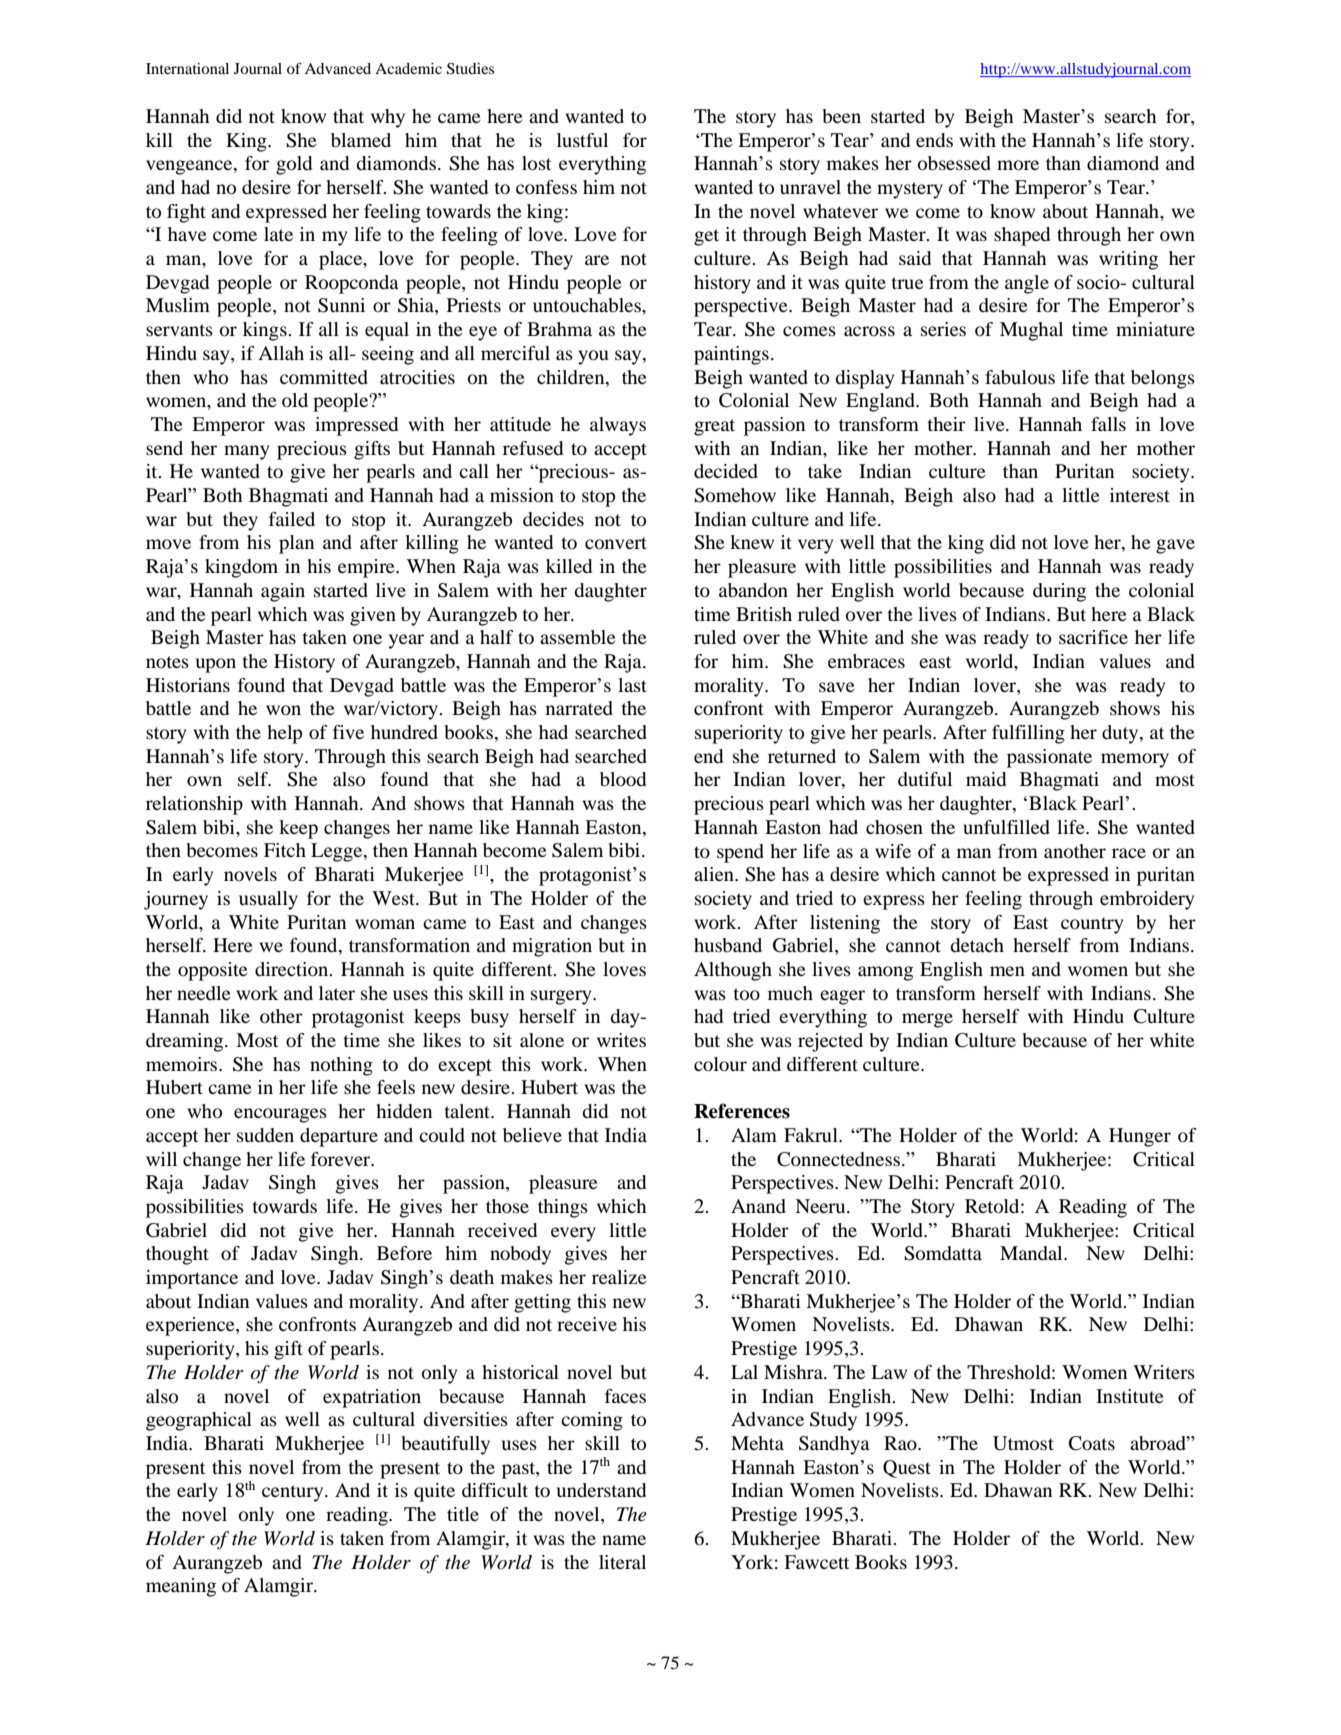  What do you see at coordinates (1140, 1137) in the screenshot?
I see `Hunger` at bounding box center [1140, 1137].
